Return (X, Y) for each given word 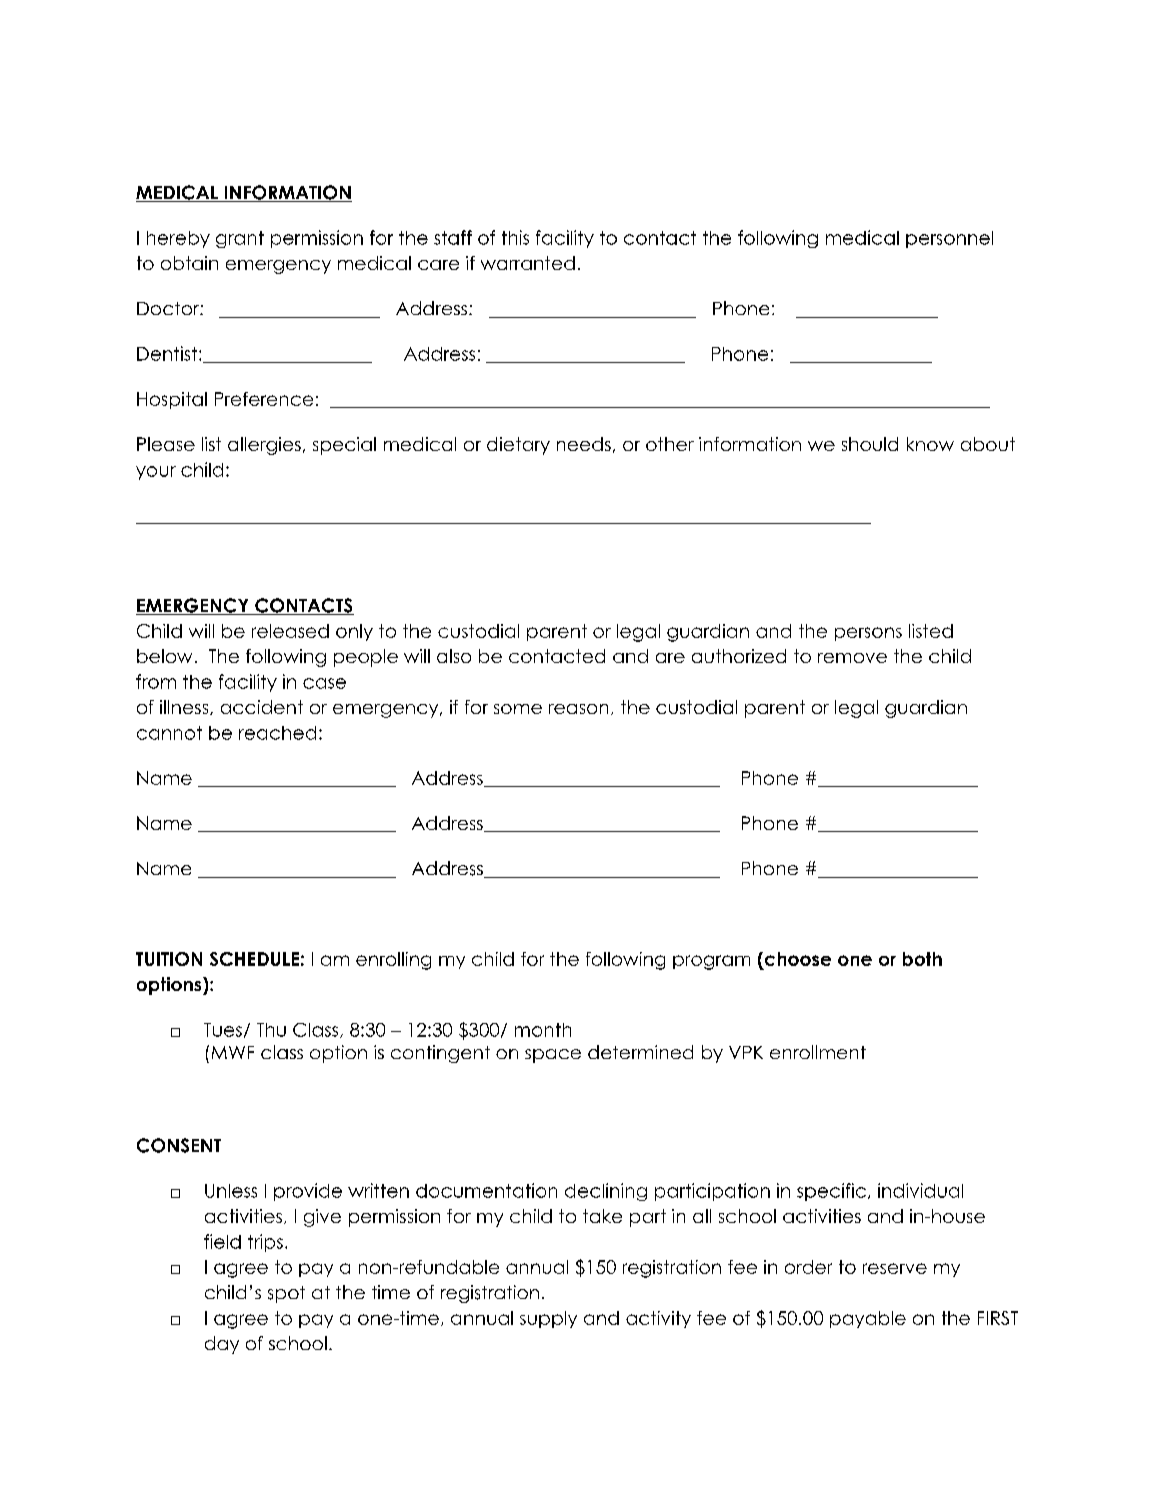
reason (578, 709)
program (711, 962)
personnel (949, 239)
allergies (264, 446)
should (870, 444)
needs (584, 444)
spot (286, 1294)
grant (240, 239)
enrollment (818, 1052)
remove (852, 658)
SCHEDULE (254, 959)
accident (262, 707)
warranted (528, 263)
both (922, 959)
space (553, 1056)
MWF (233, 1052)
